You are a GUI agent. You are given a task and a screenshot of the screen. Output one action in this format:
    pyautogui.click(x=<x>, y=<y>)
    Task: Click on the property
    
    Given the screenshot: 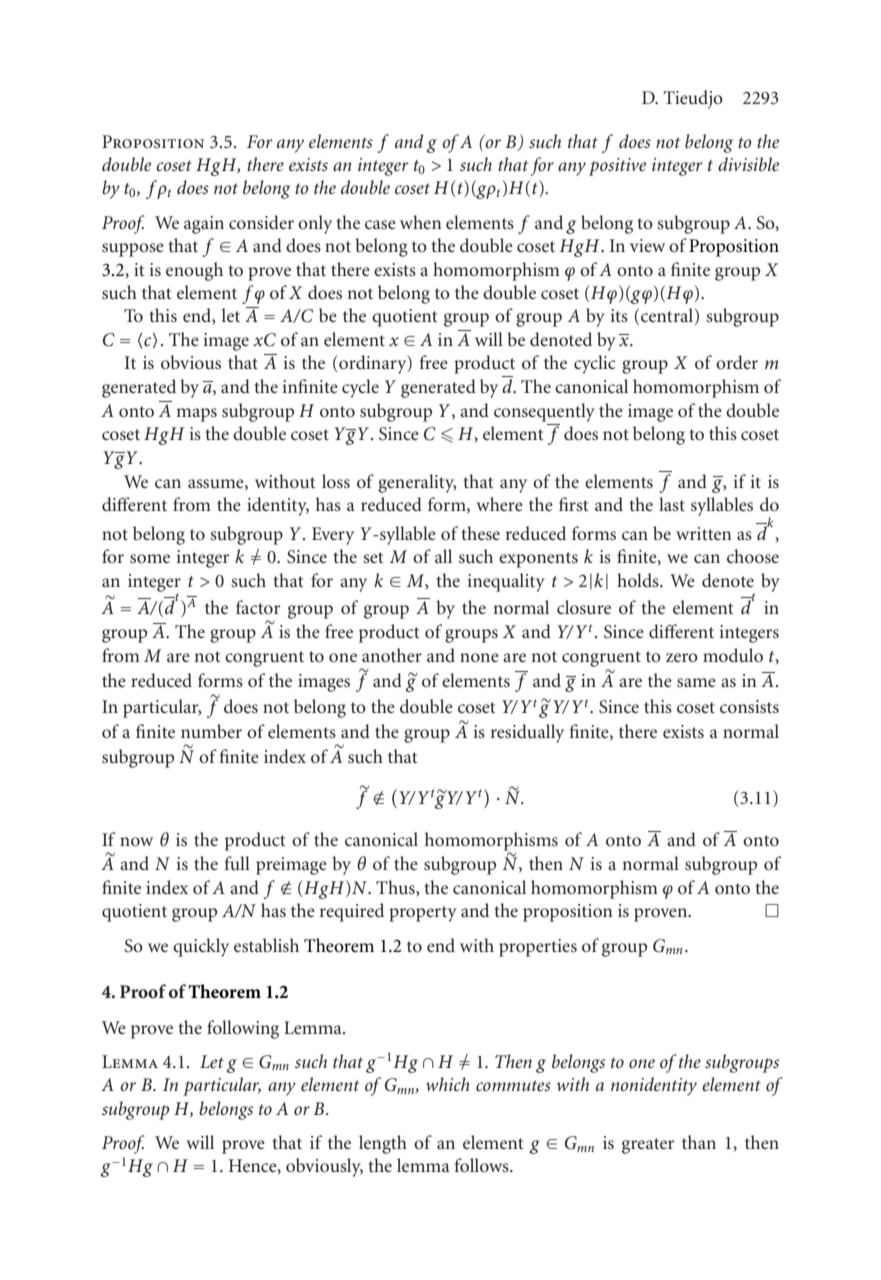 What is the action you would take?
    pyautogui.click(x=423, y=914)
